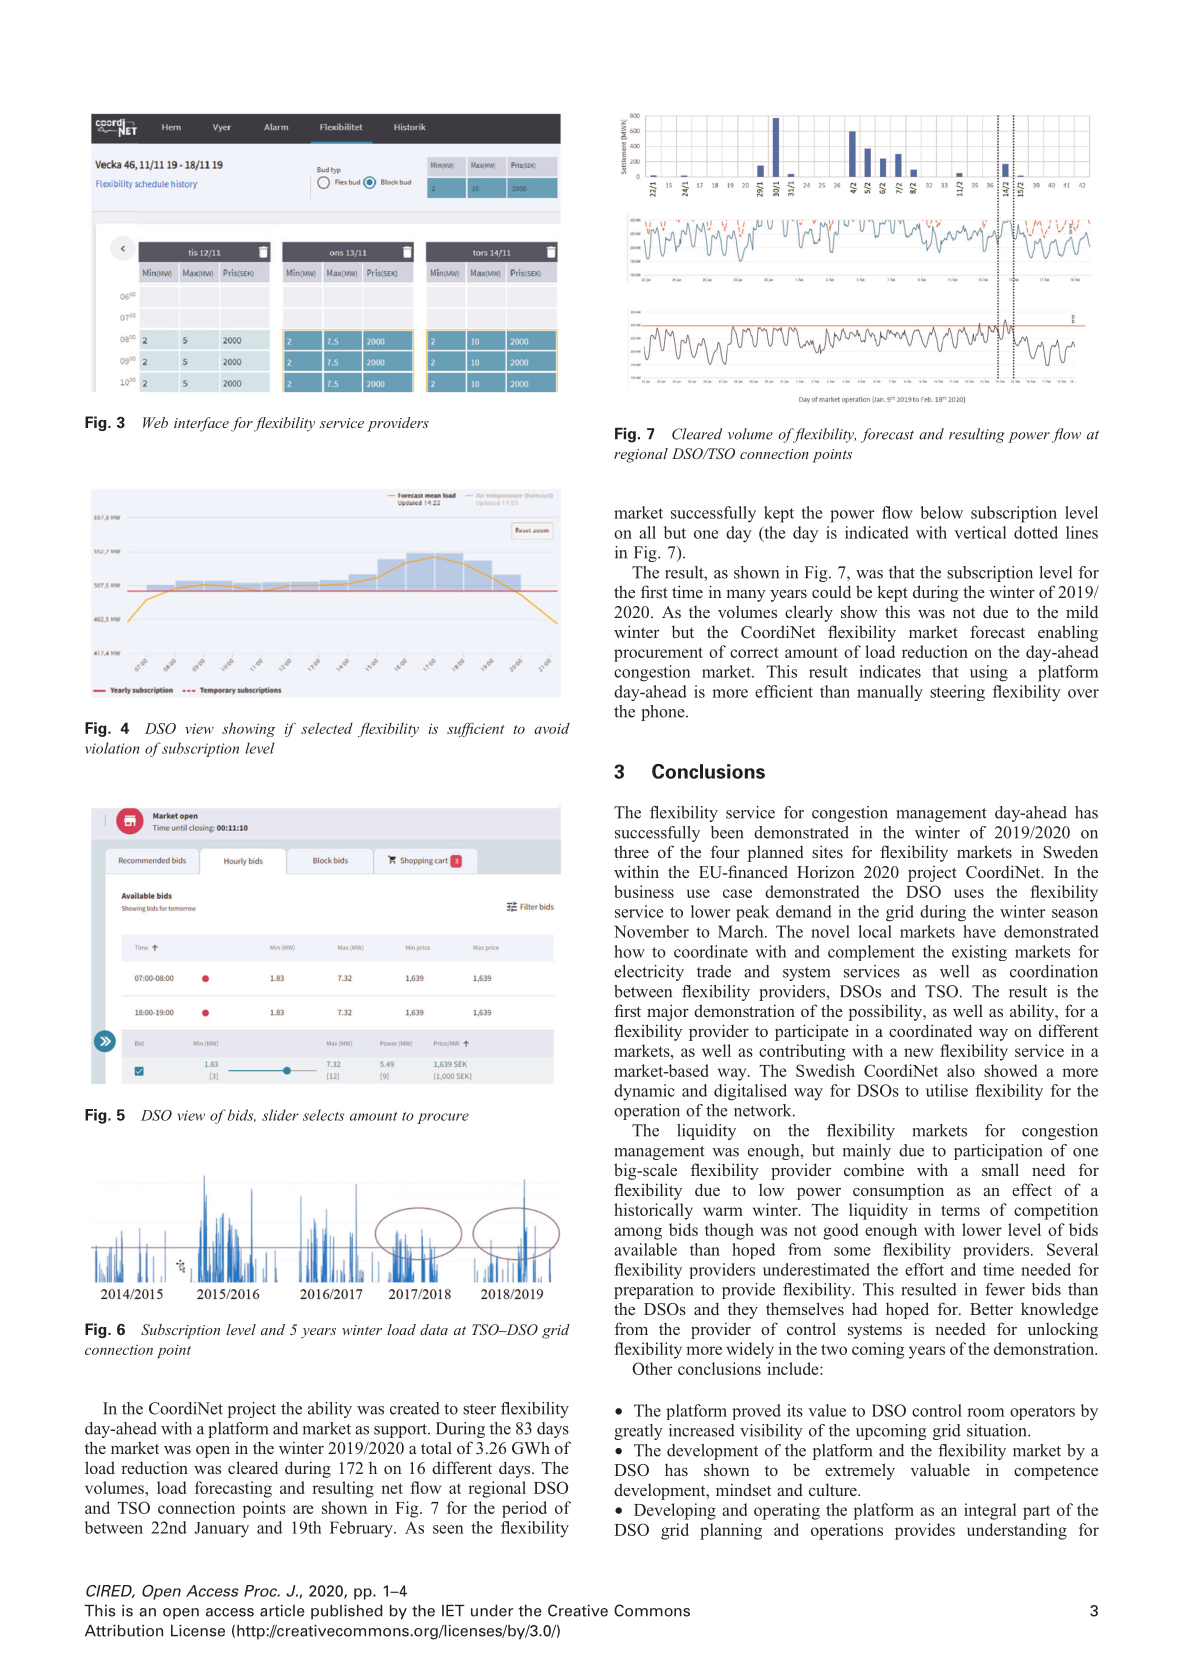 The image size is (1183, 1673). Describe the element at coordinates (941, 512) in the image. I see `below` at that location.
